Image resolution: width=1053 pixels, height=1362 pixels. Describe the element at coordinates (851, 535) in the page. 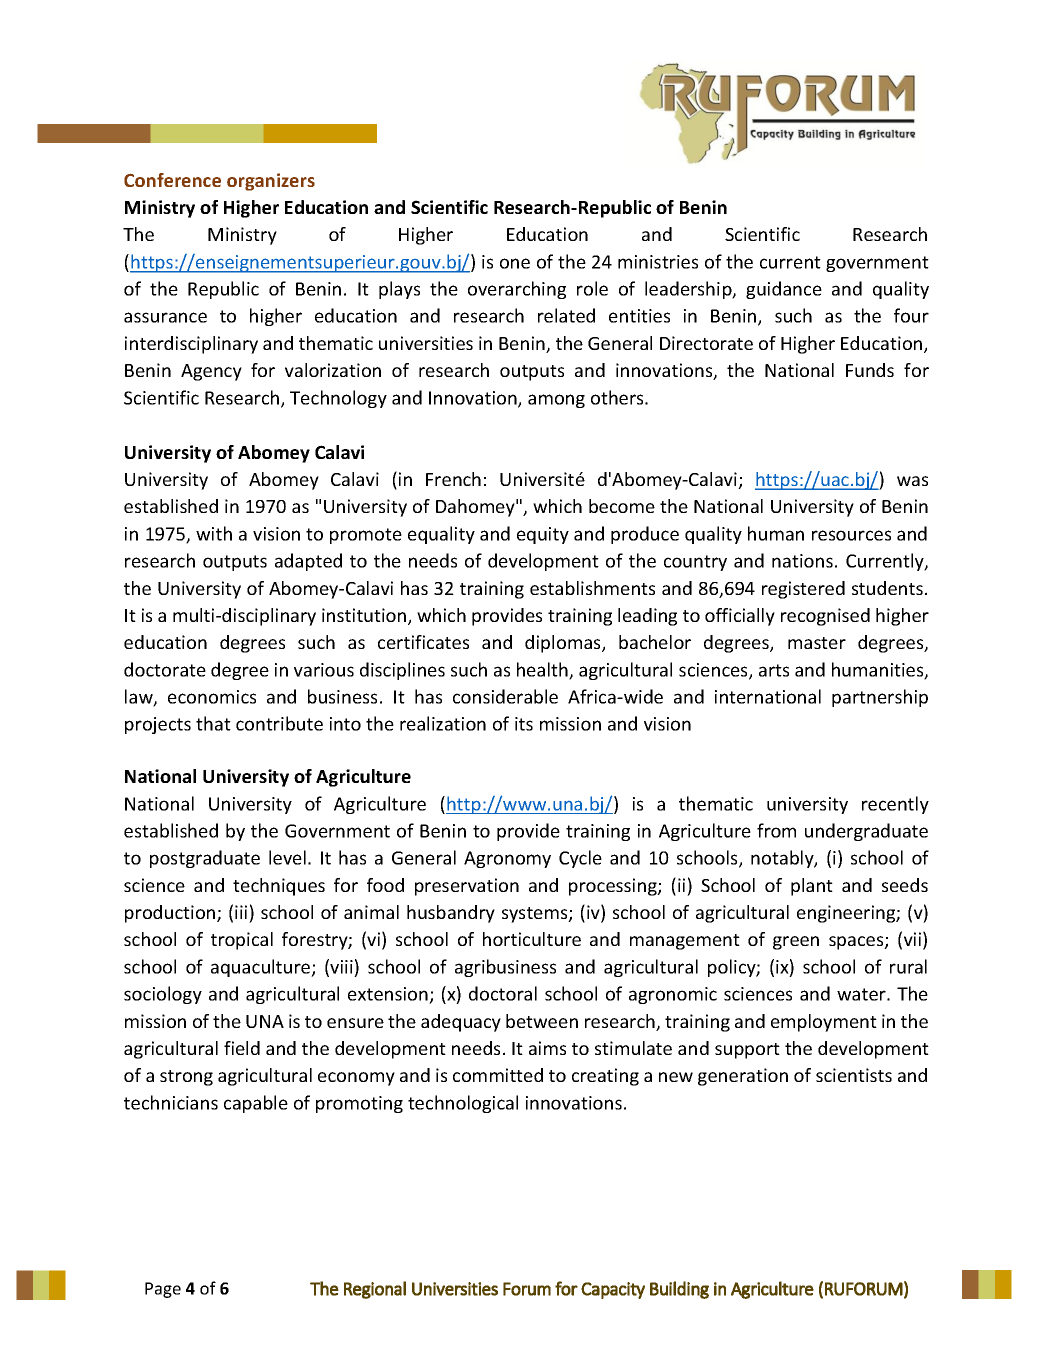

I see `resources` at that location.
